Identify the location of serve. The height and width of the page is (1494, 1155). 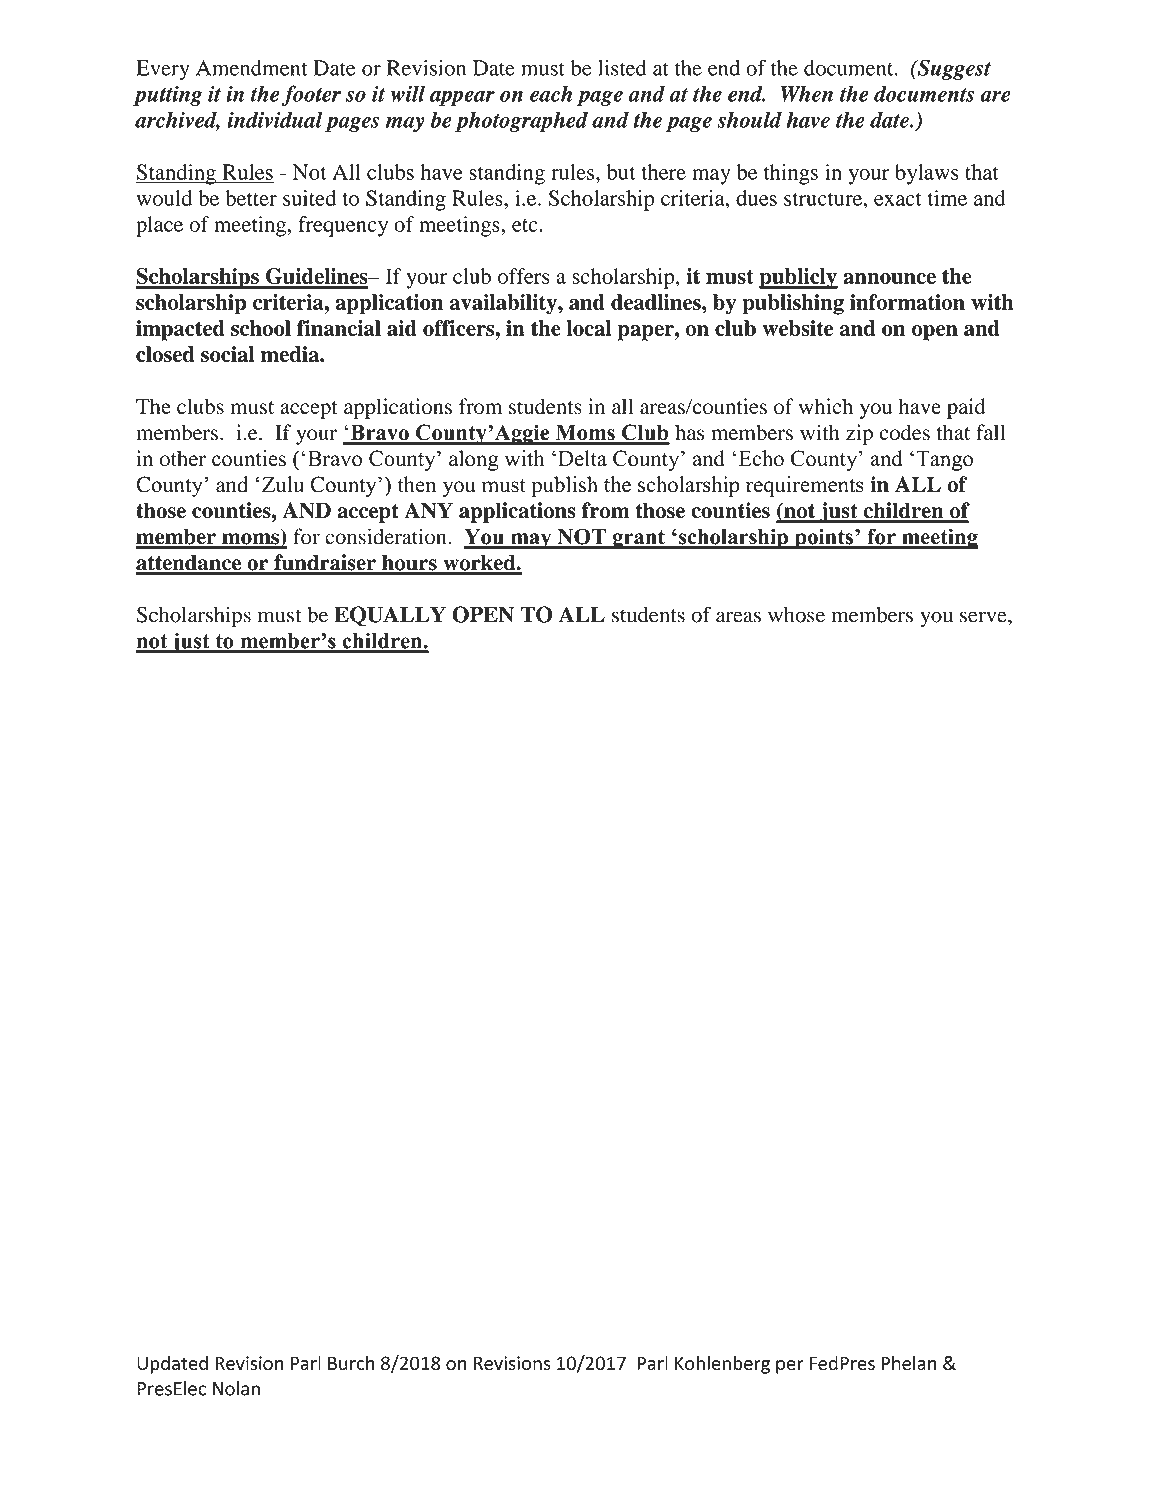
(984, 617).
